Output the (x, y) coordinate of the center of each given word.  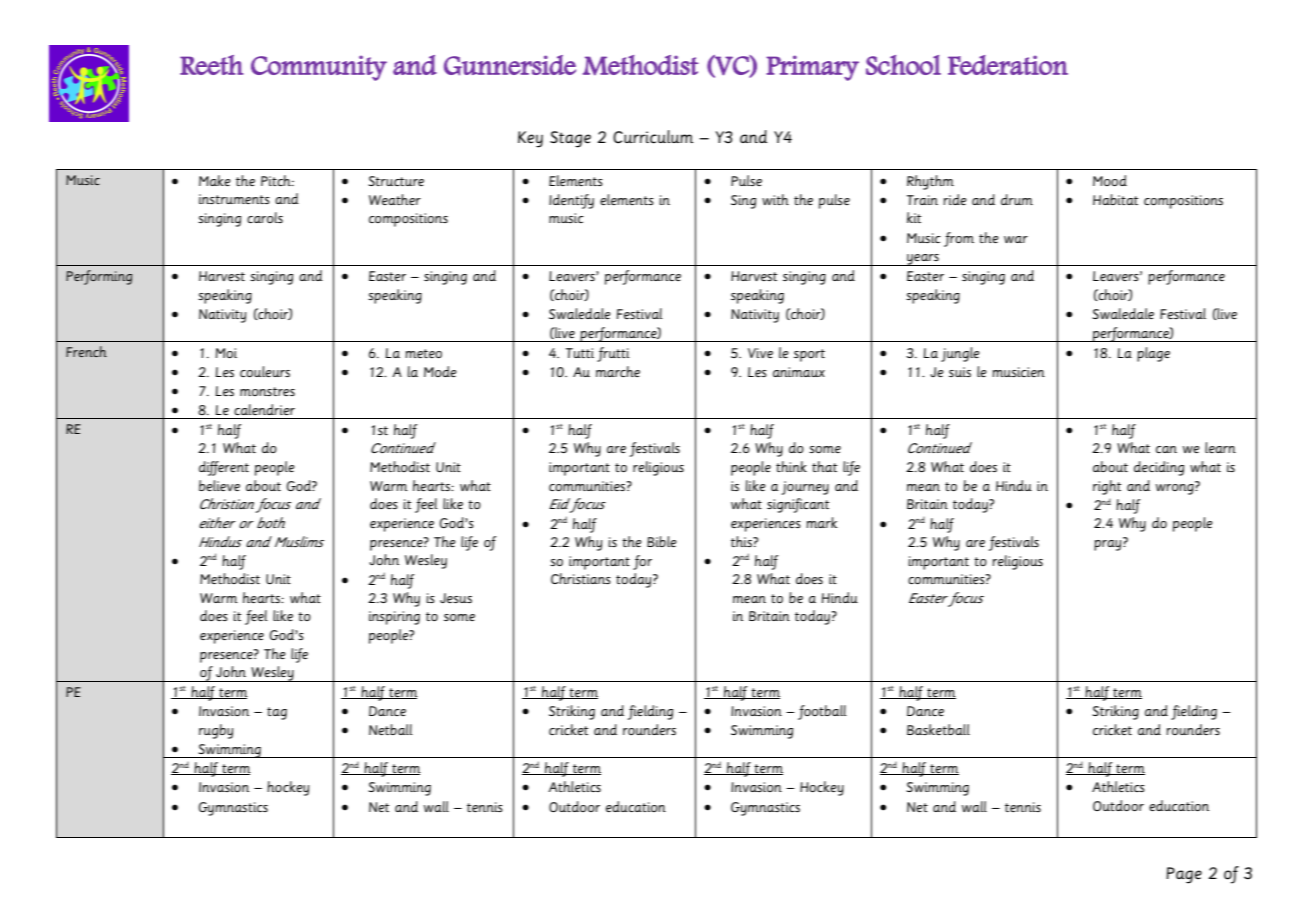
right (1107, 487)
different (224, 468)
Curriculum (653, 137)
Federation (1008, 65)
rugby (216, 731)
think (791, 466)
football (822, 712)
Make (215, 180)
